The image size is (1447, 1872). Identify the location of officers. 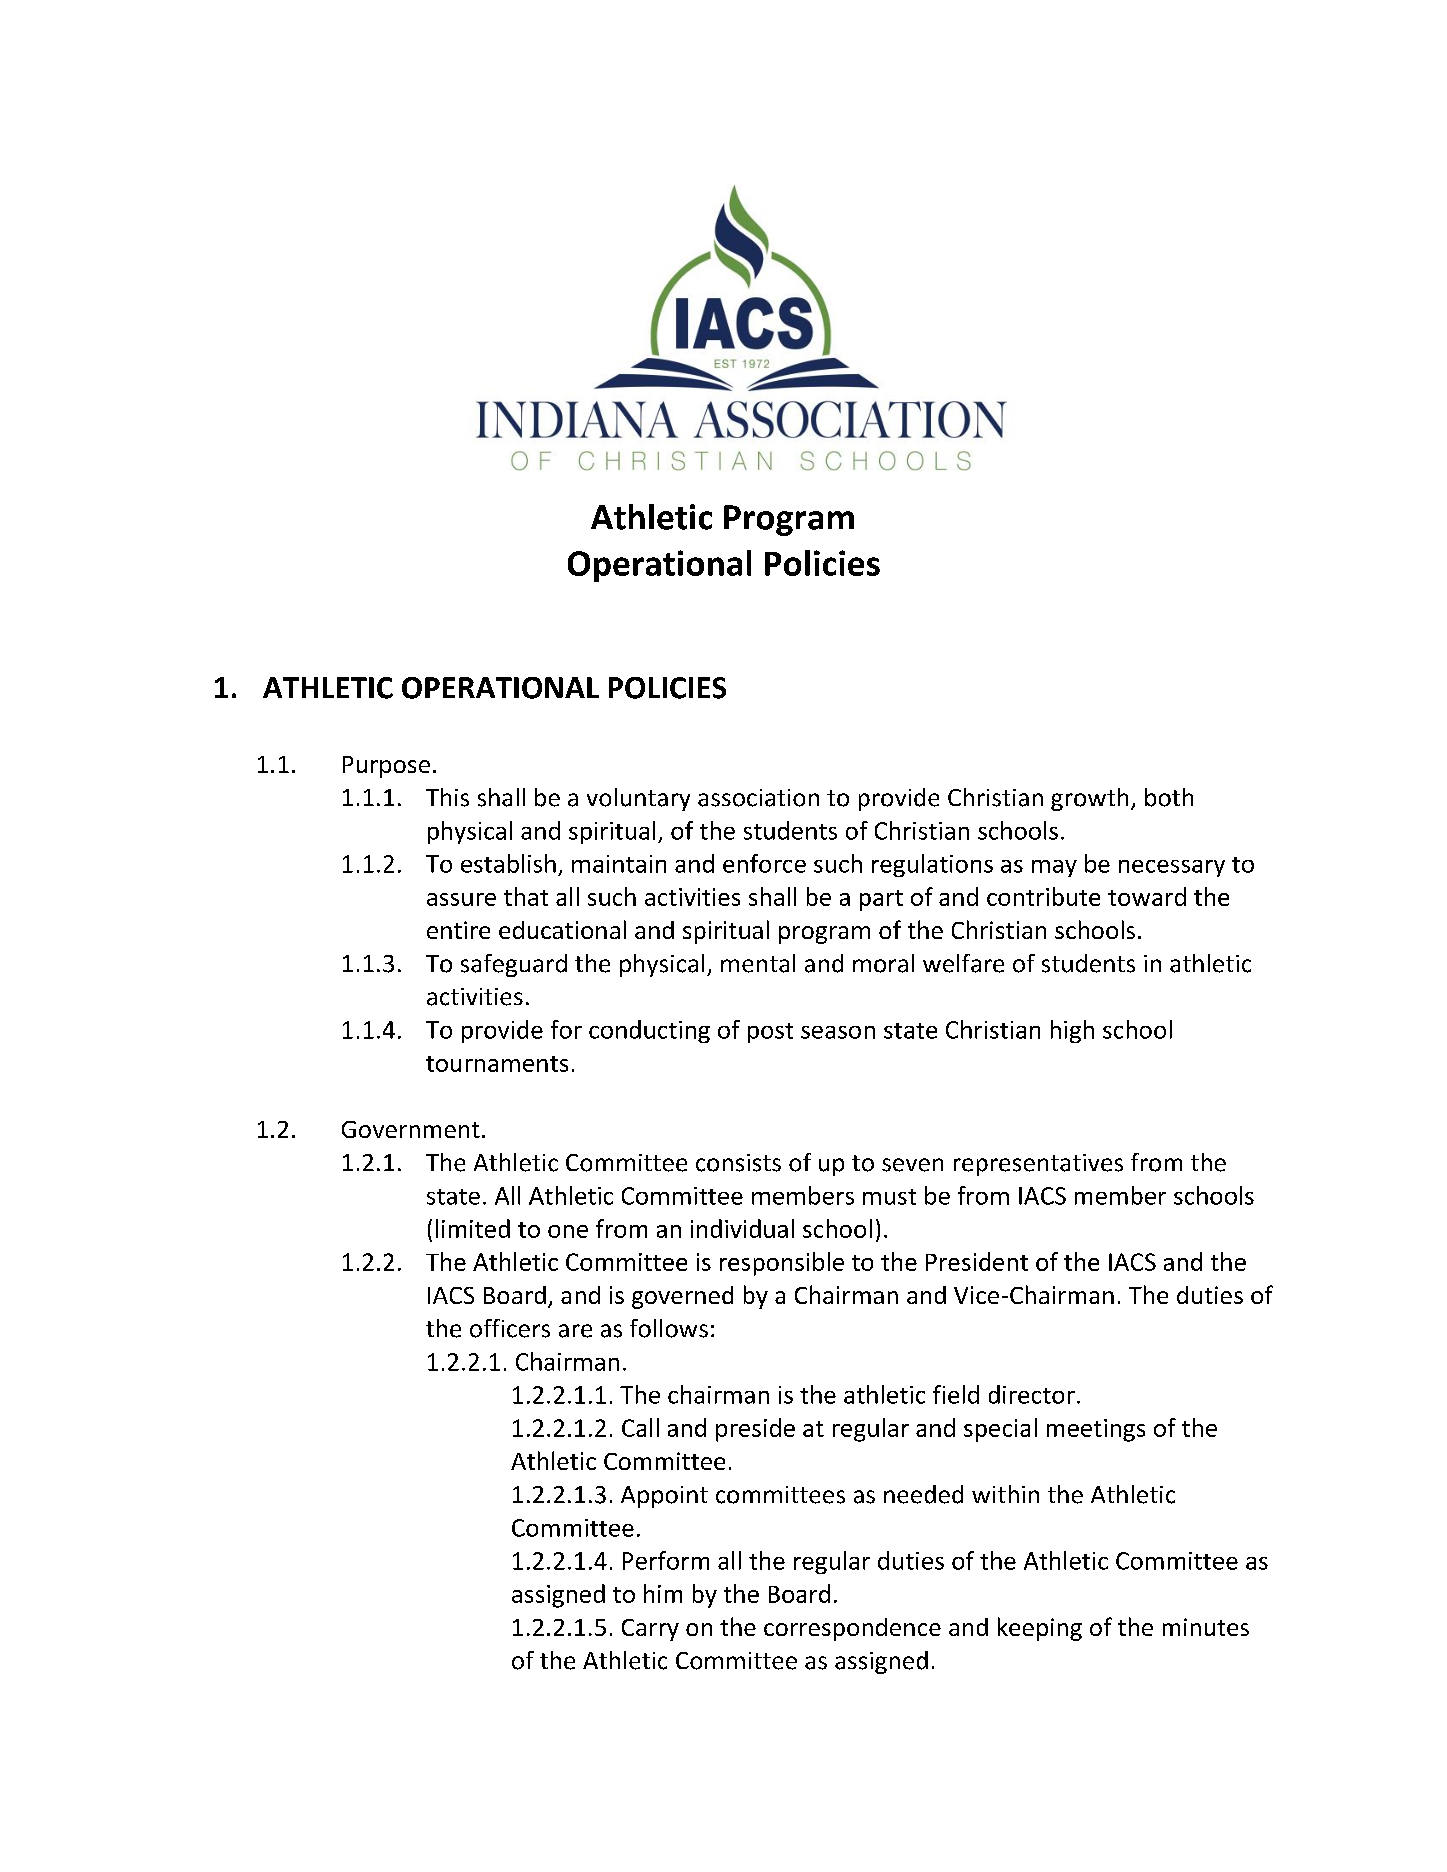
(510, 1328).
